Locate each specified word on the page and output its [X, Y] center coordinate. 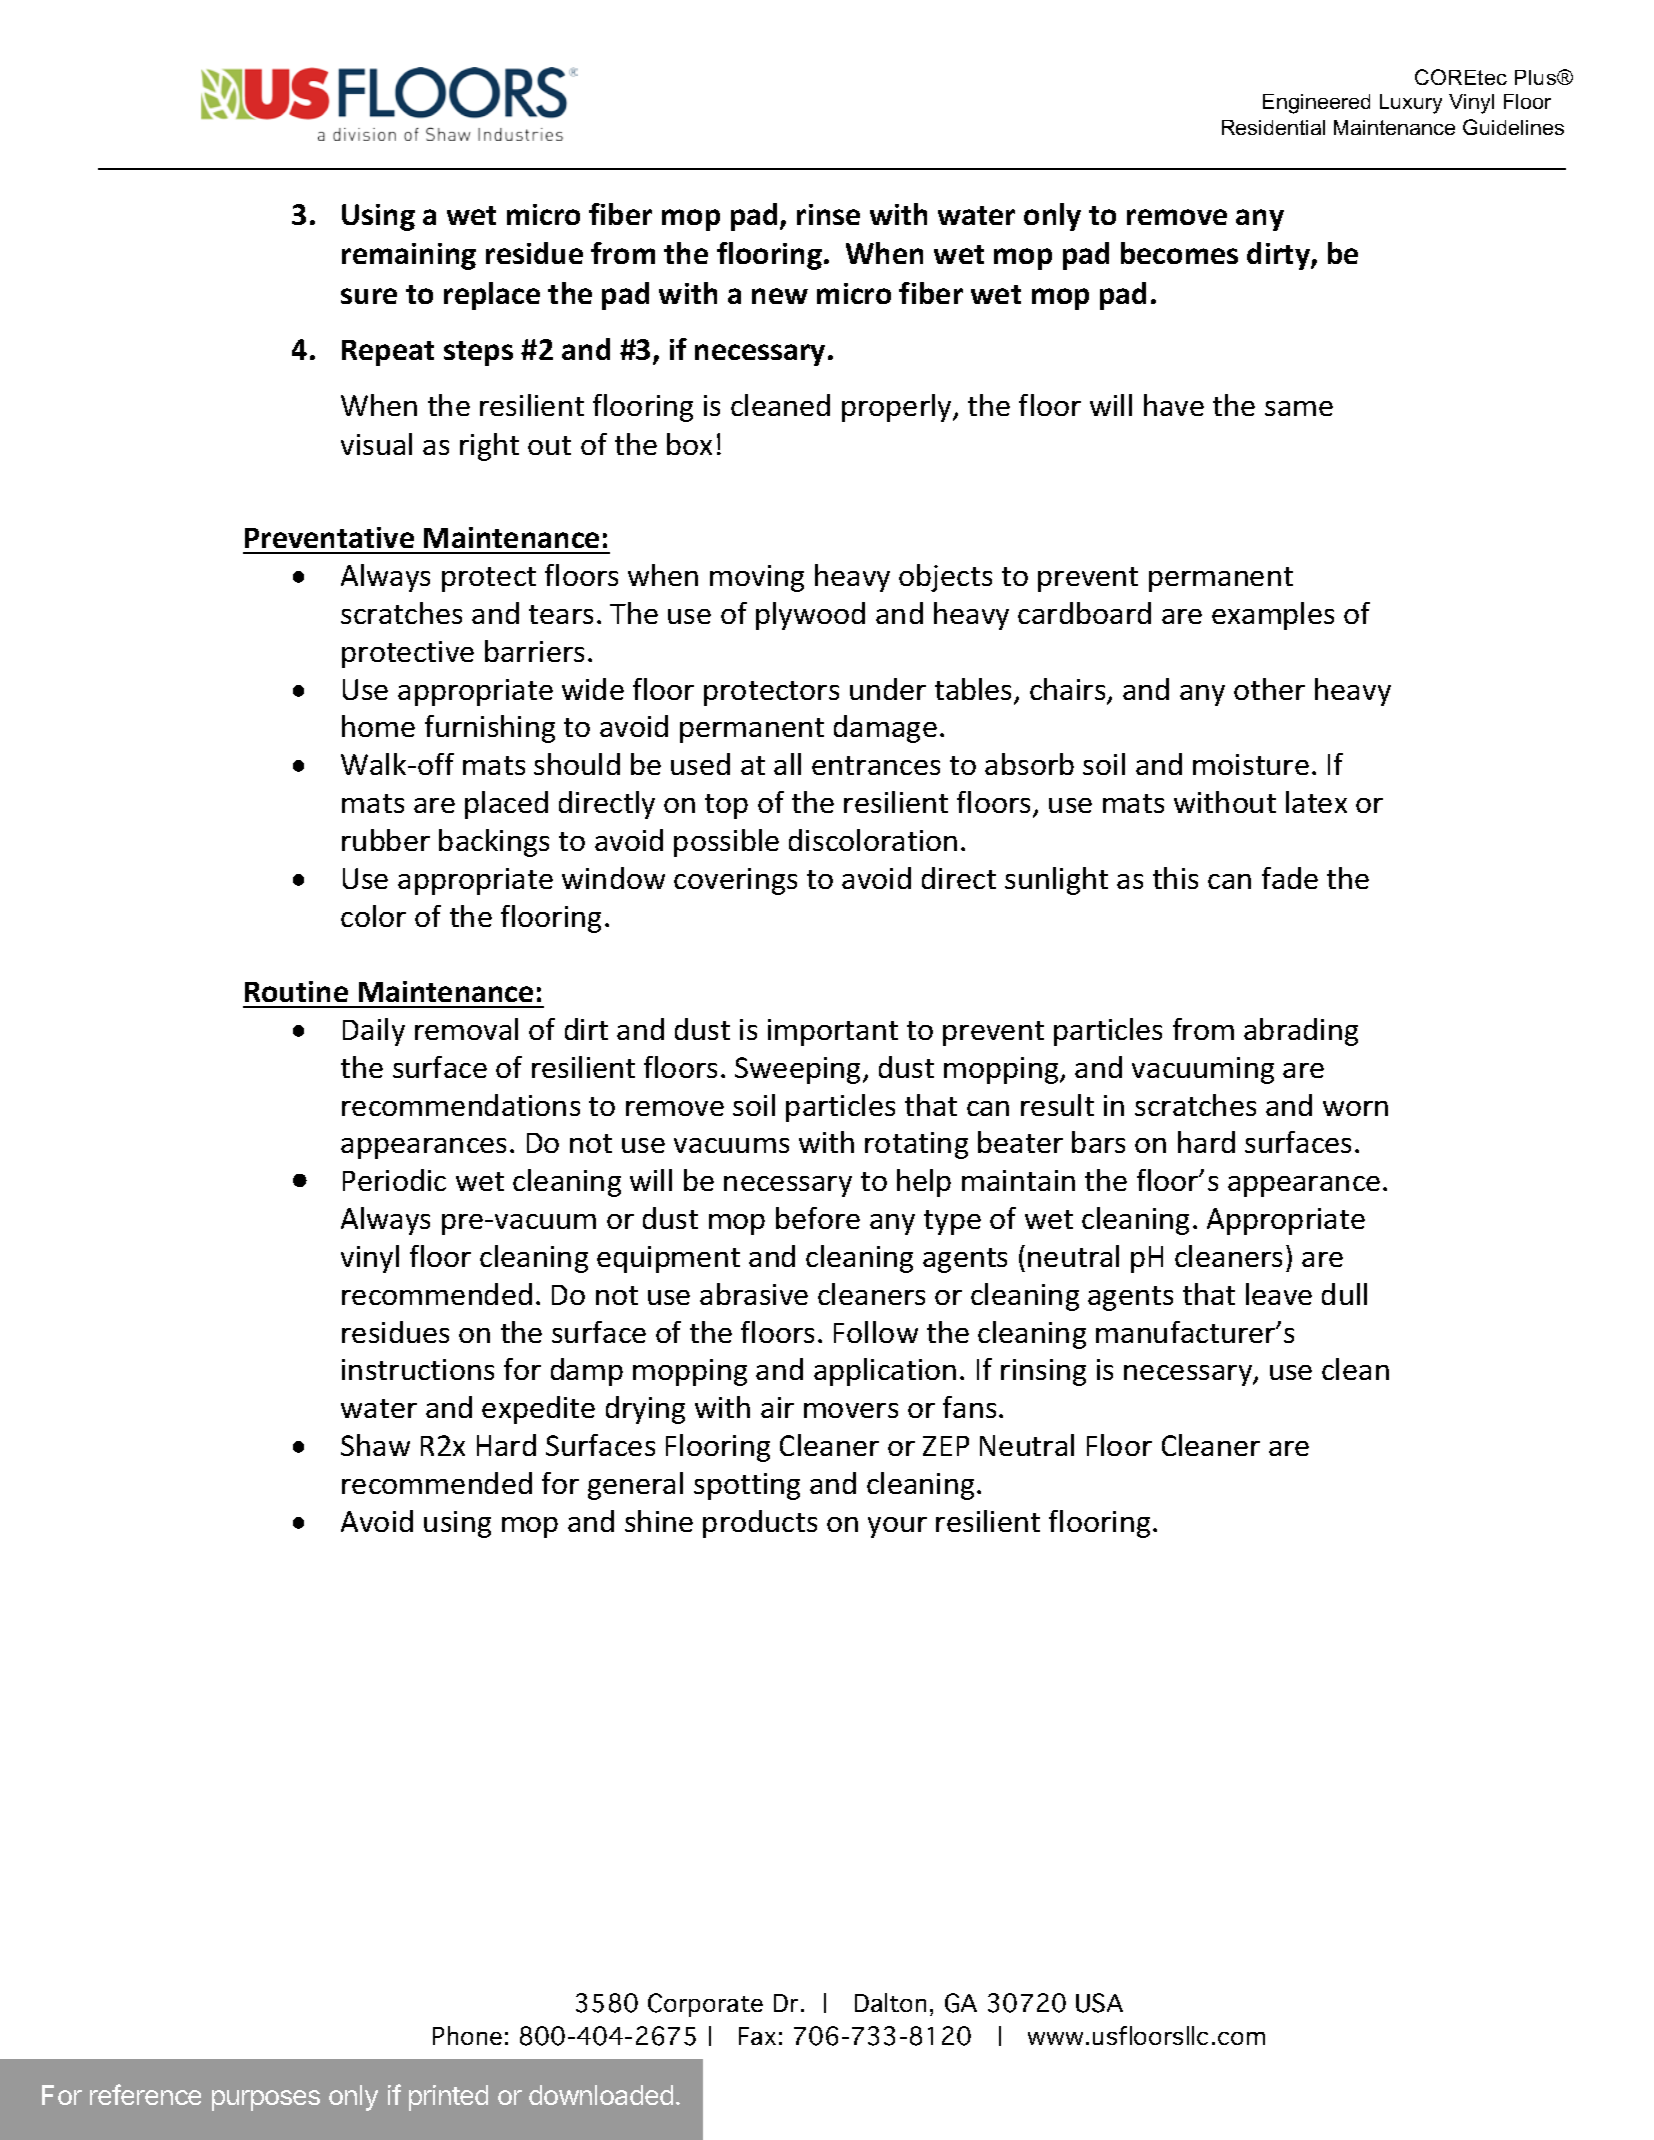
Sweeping [799, 1070]
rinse [828, 214]
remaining [409, 256]
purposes [266, 2100]
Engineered [1316, 104]
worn [1355, 1108]
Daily [374, 1032]
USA [1099, 2003]
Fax [757, 2036]
